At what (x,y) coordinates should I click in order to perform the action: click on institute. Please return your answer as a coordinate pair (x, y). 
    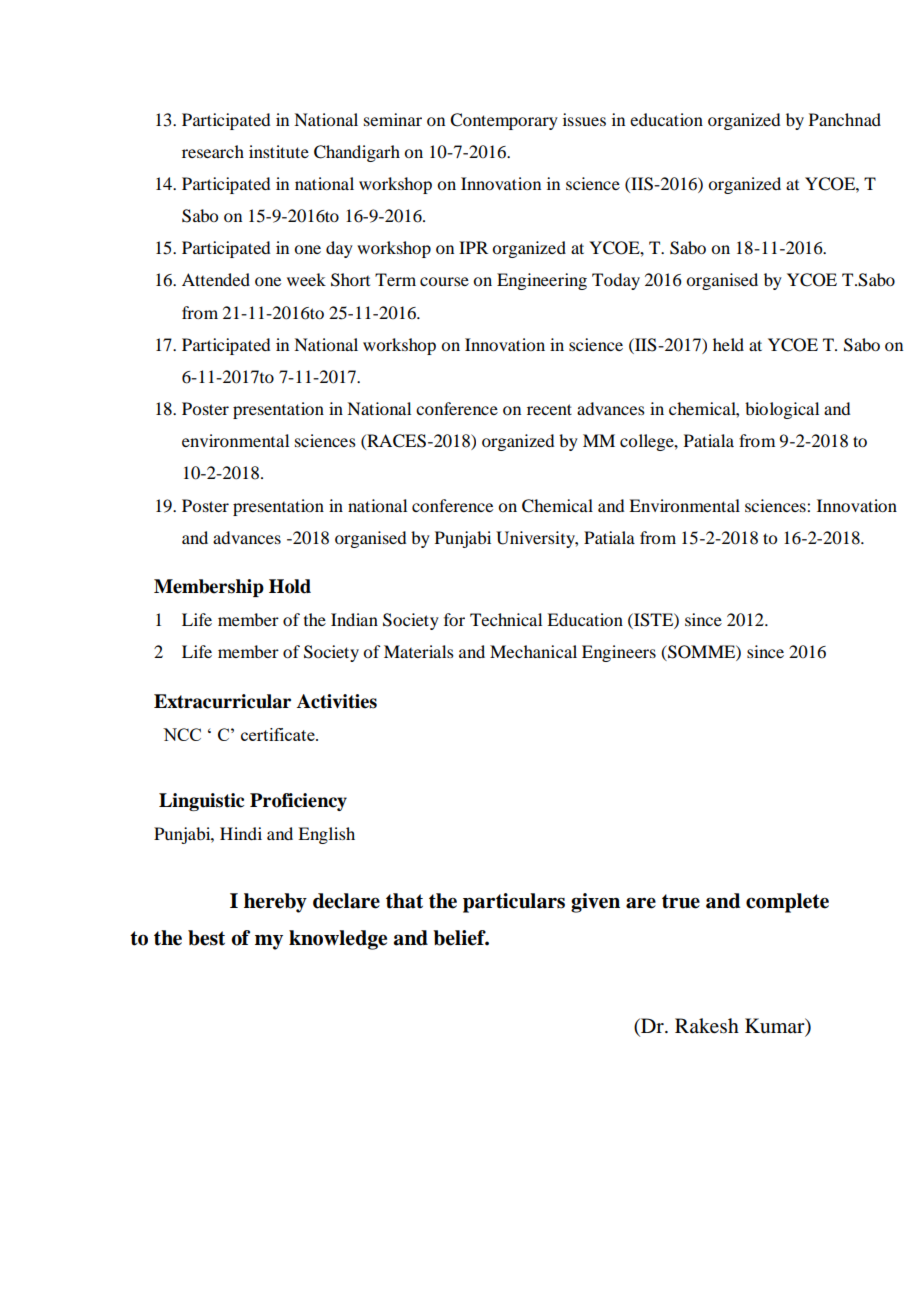
    Looking at the image, I should click on (279, 151).
